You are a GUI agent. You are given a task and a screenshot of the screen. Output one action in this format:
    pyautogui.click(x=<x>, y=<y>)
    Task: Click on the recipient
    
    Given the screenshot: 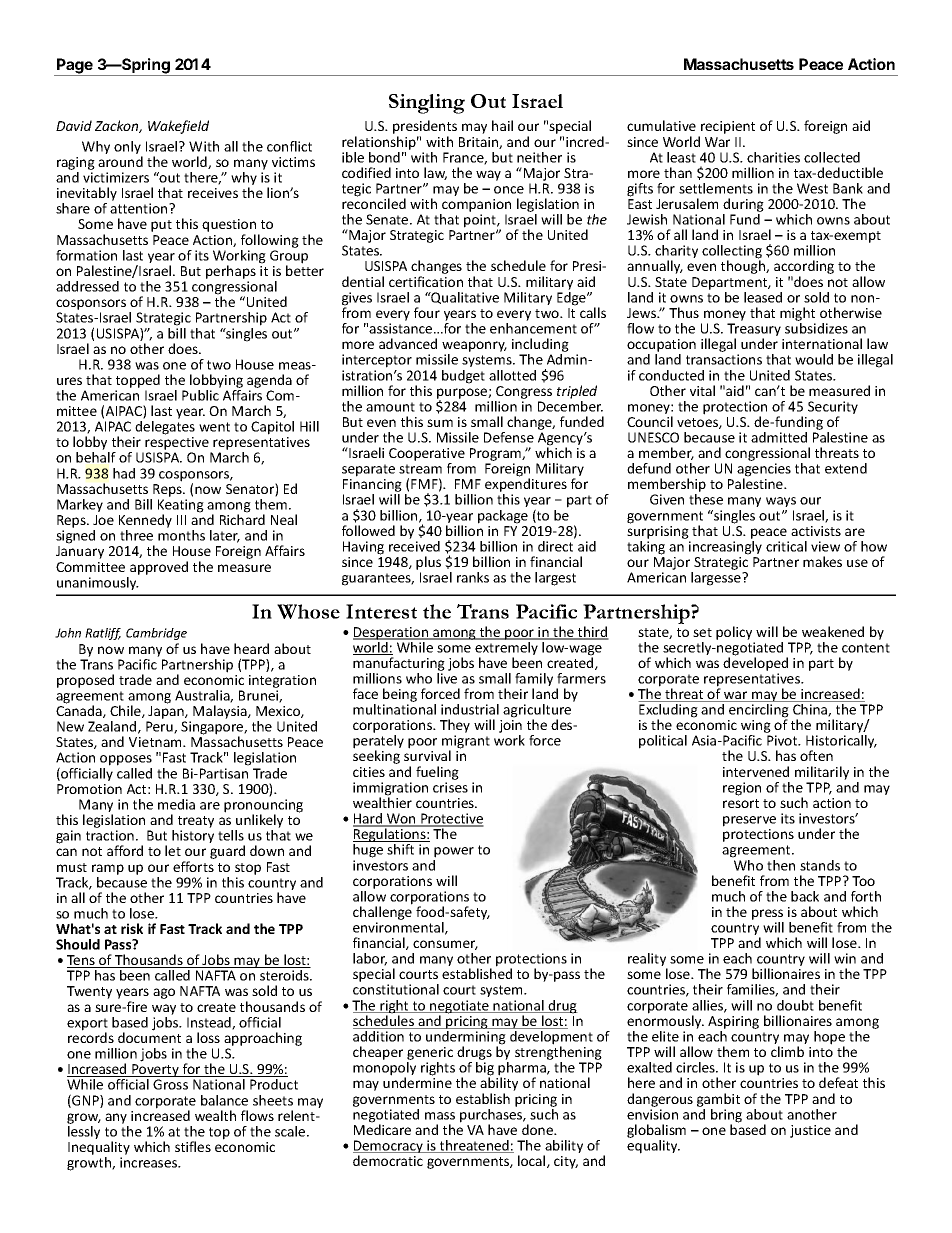 What is the action you would take?
    pyautogui.click(x=727, y=129)
